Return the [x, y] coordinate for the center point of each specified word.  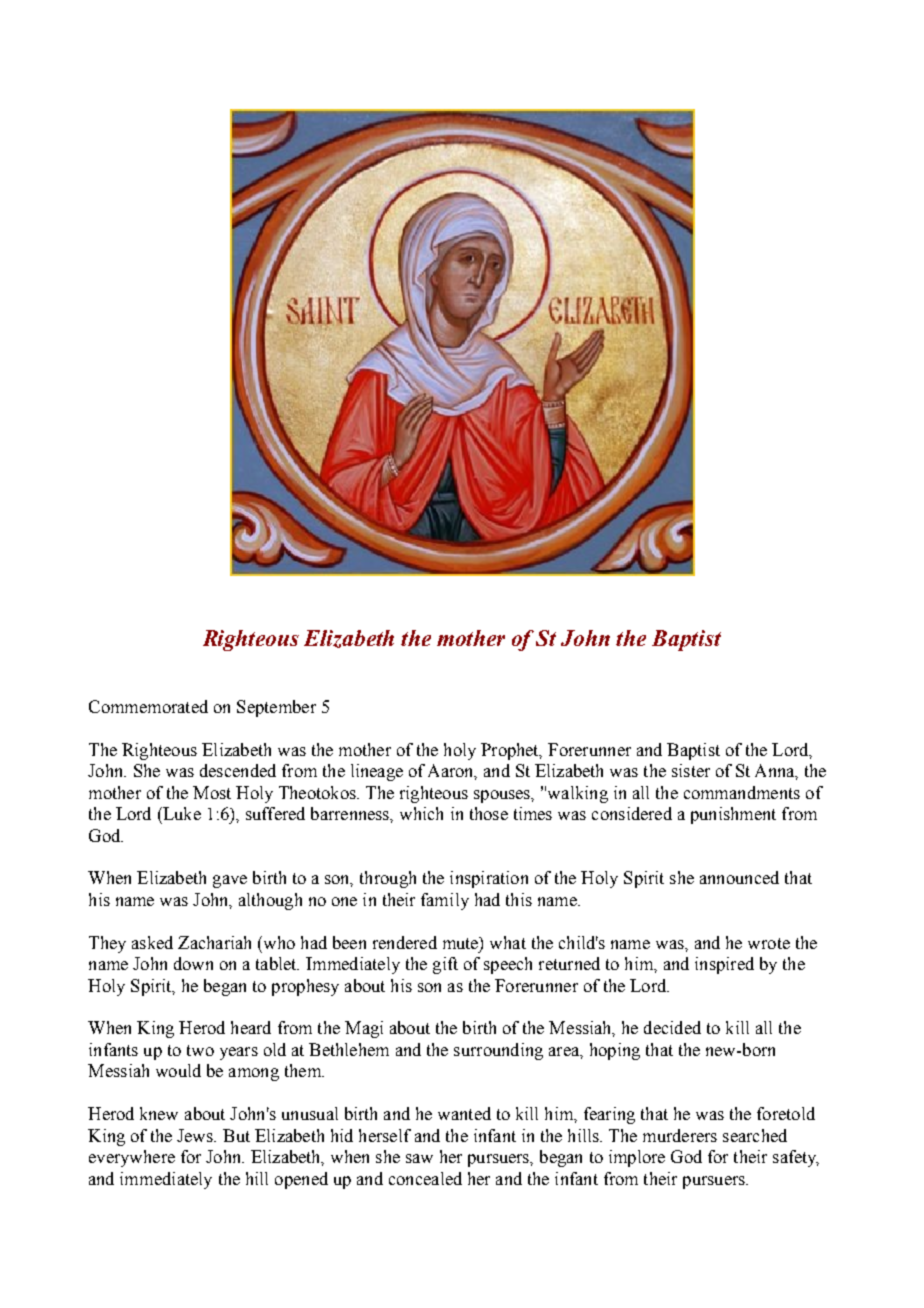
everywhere [132, 1158]
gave [230, 881]
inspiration [489, 879]
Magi [364, 1029]
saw [419, 1158]
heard [251, 1027]
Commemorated [148, 706]
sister [691, 770]
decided [672, 1027]
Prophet [511, 751]
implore [637, 1158]
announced [739, 877]
